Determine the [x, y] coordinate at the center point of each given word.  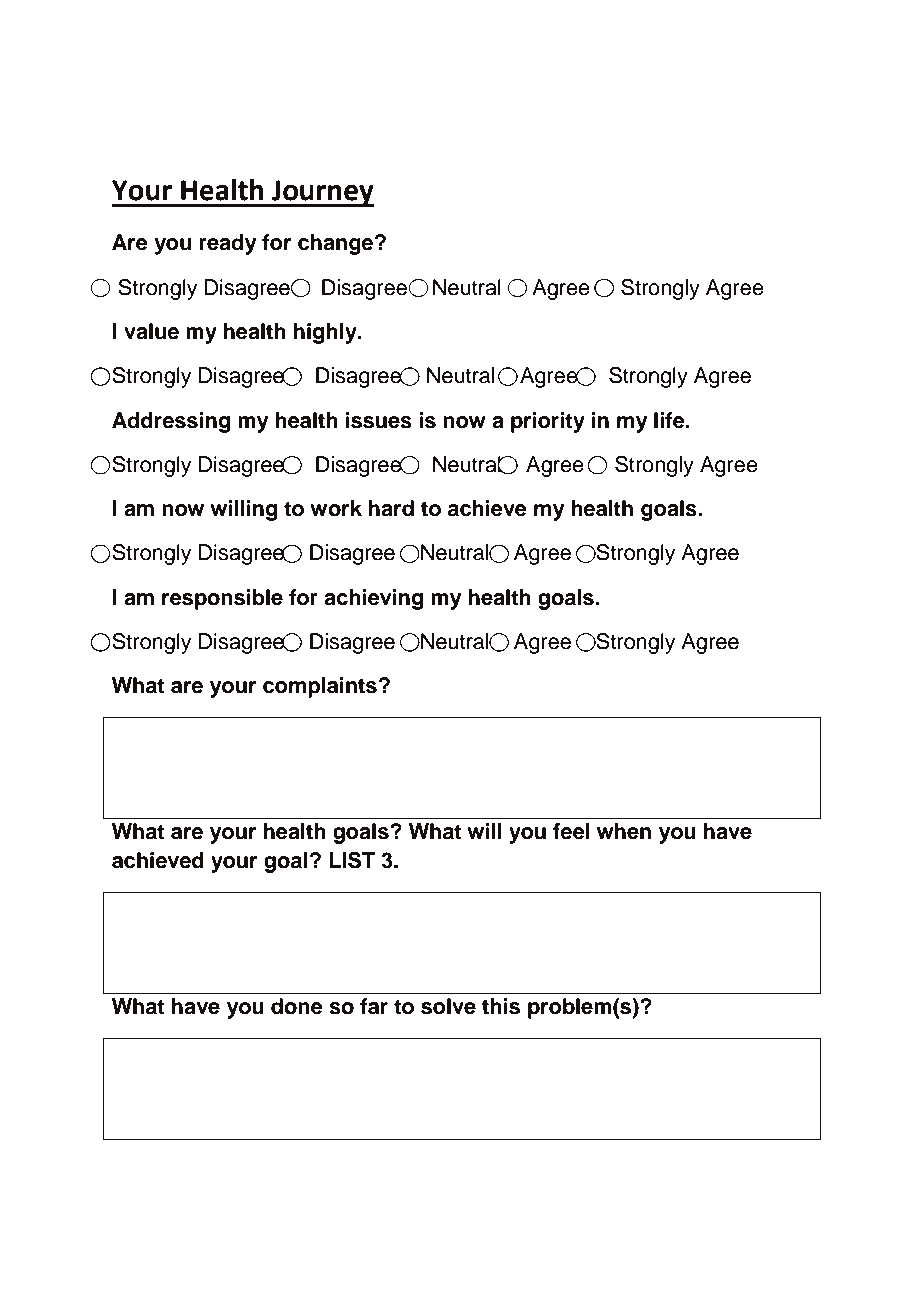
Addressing [171, 422]
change [337, 244]
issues [378, 420]
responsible [222, 599]
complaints [320, 687]
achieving [373, 599]
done [297, 1006]
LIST [352, 860]
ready [228, 244]
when [624, 831]
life [670, 420]
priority [548, 422]
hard [391, 508]
